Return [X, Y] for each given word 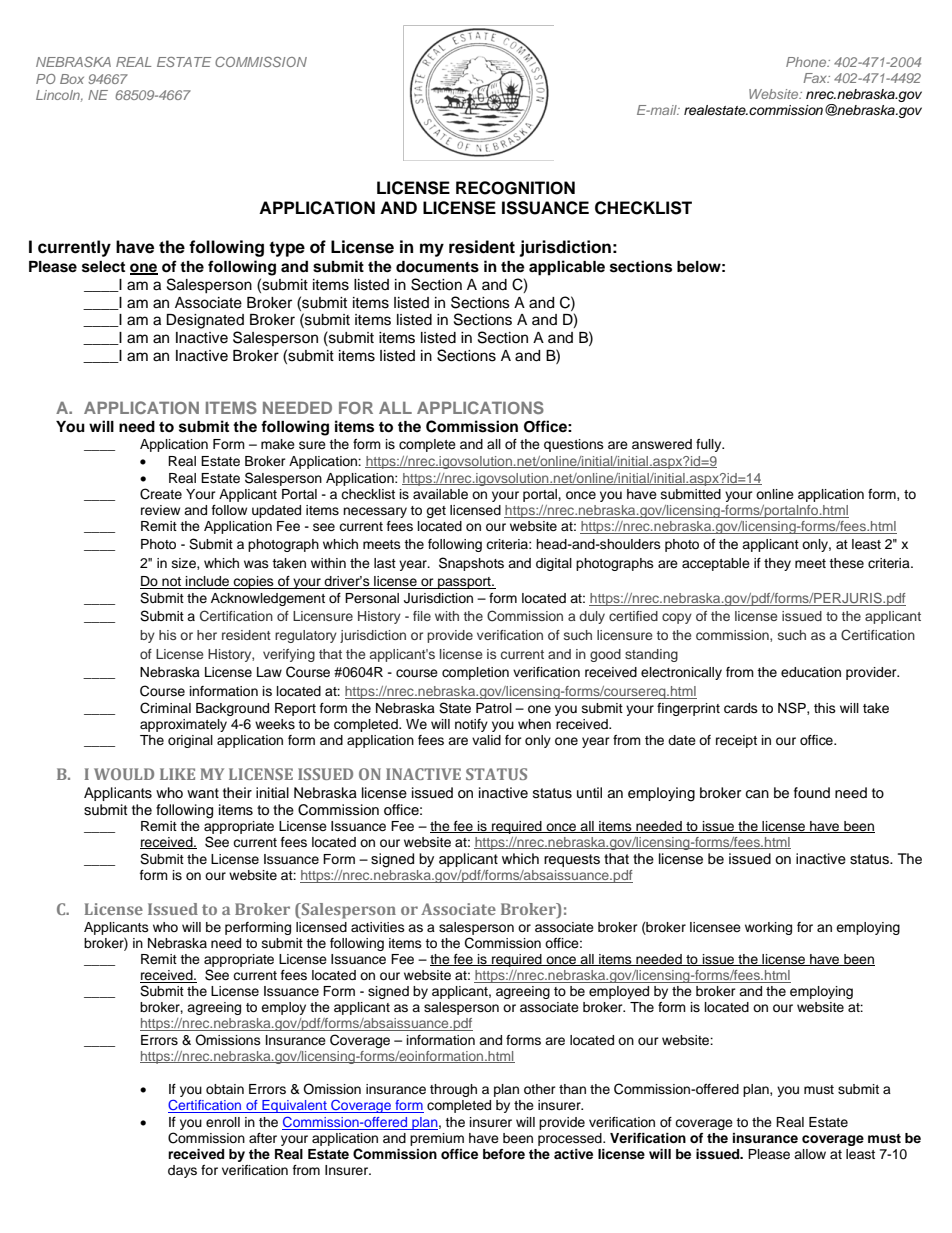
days [182, 1171]
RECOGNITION [515, 188]
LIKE [177, 774]
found [812, 792]
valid [486, 740]
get [436, 512]
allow [810, 1154]
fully [710, 445]
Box [72, 79]
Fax [816, 78]
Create [161, 494]
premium [437, 1139]
